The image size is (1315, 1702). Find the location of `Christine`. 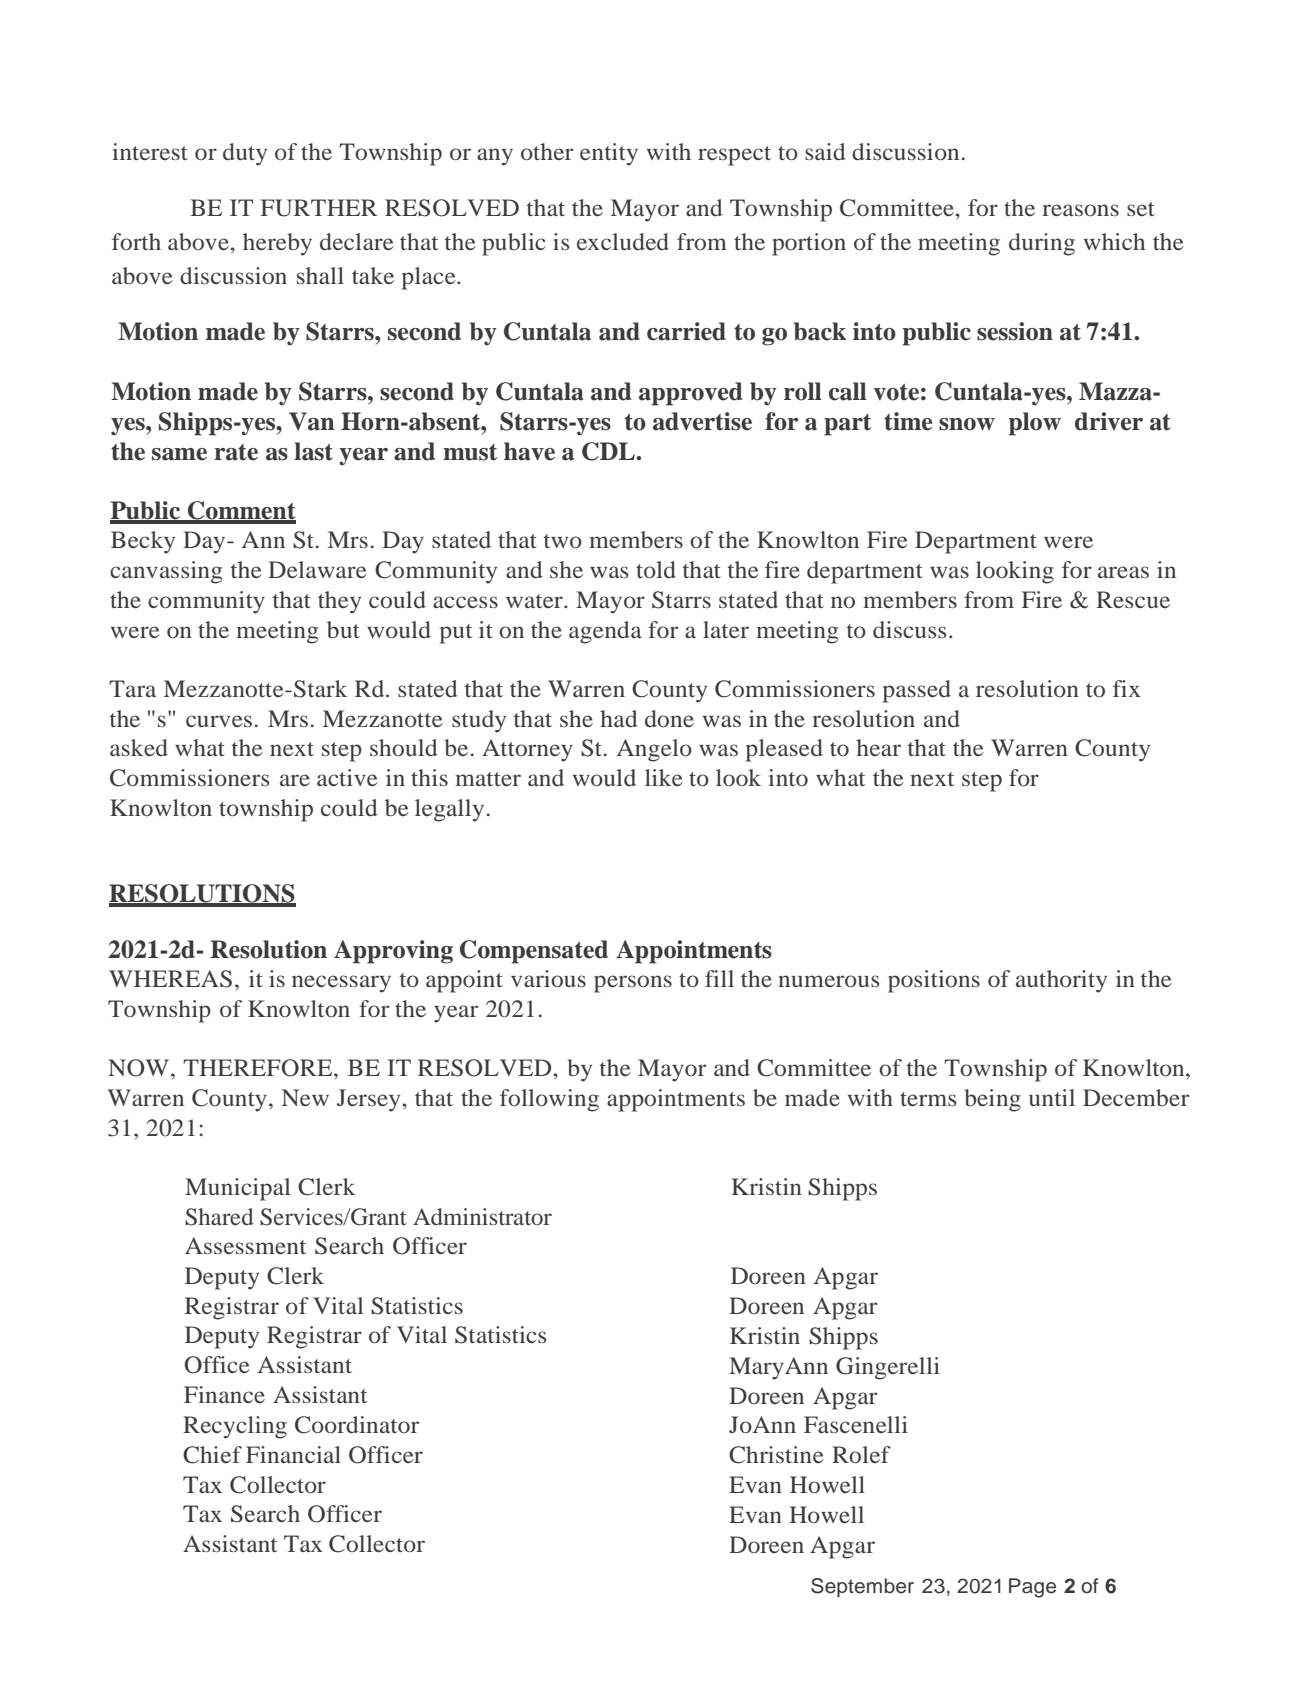

Christine is located at coordinates (776, 1455).
